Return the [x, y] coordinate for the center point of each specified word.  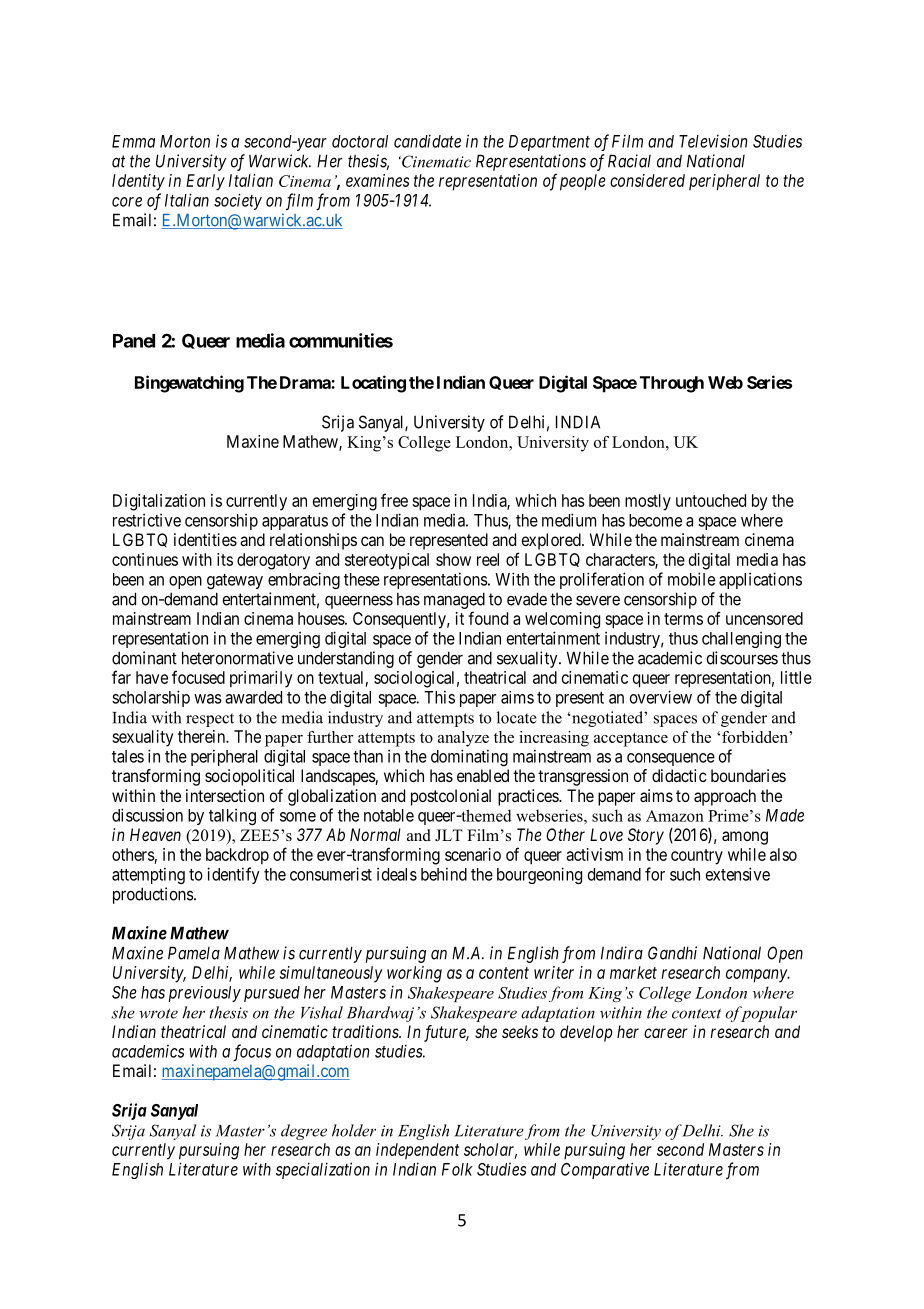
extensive [738, 874]
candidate [427, 141]
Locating [373, 384]
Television [713, 141]
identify [233, 875]
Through [672, 384]
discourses [742, 658]
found [488, 618]
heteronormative [237, 658]
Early [205, 182]
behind [444, 874]
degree [304, 1132]
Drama [306, 382]
